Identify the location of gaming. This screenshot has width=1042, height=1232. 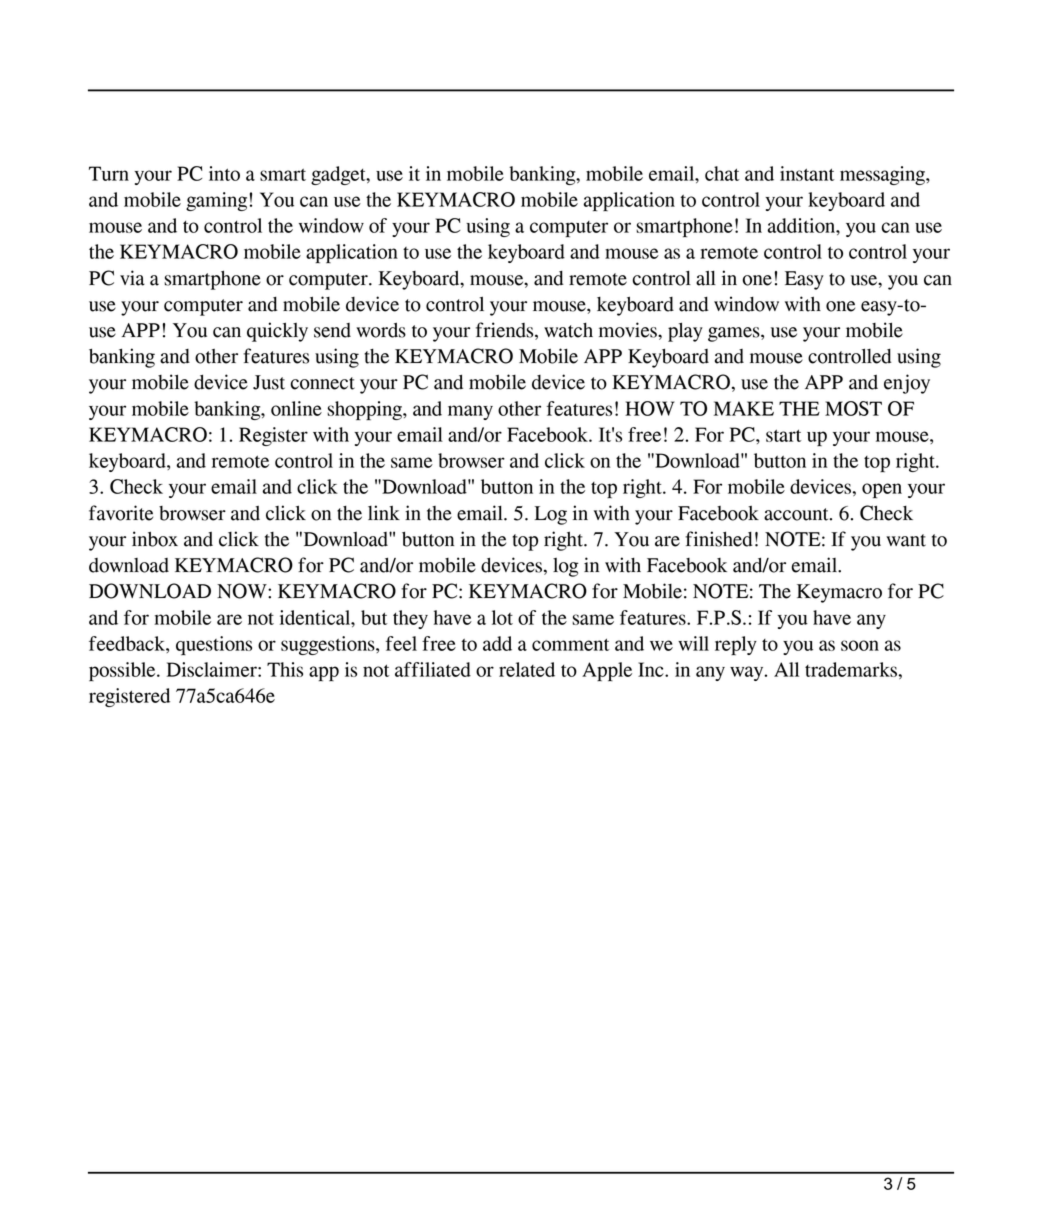
(216, 201).
